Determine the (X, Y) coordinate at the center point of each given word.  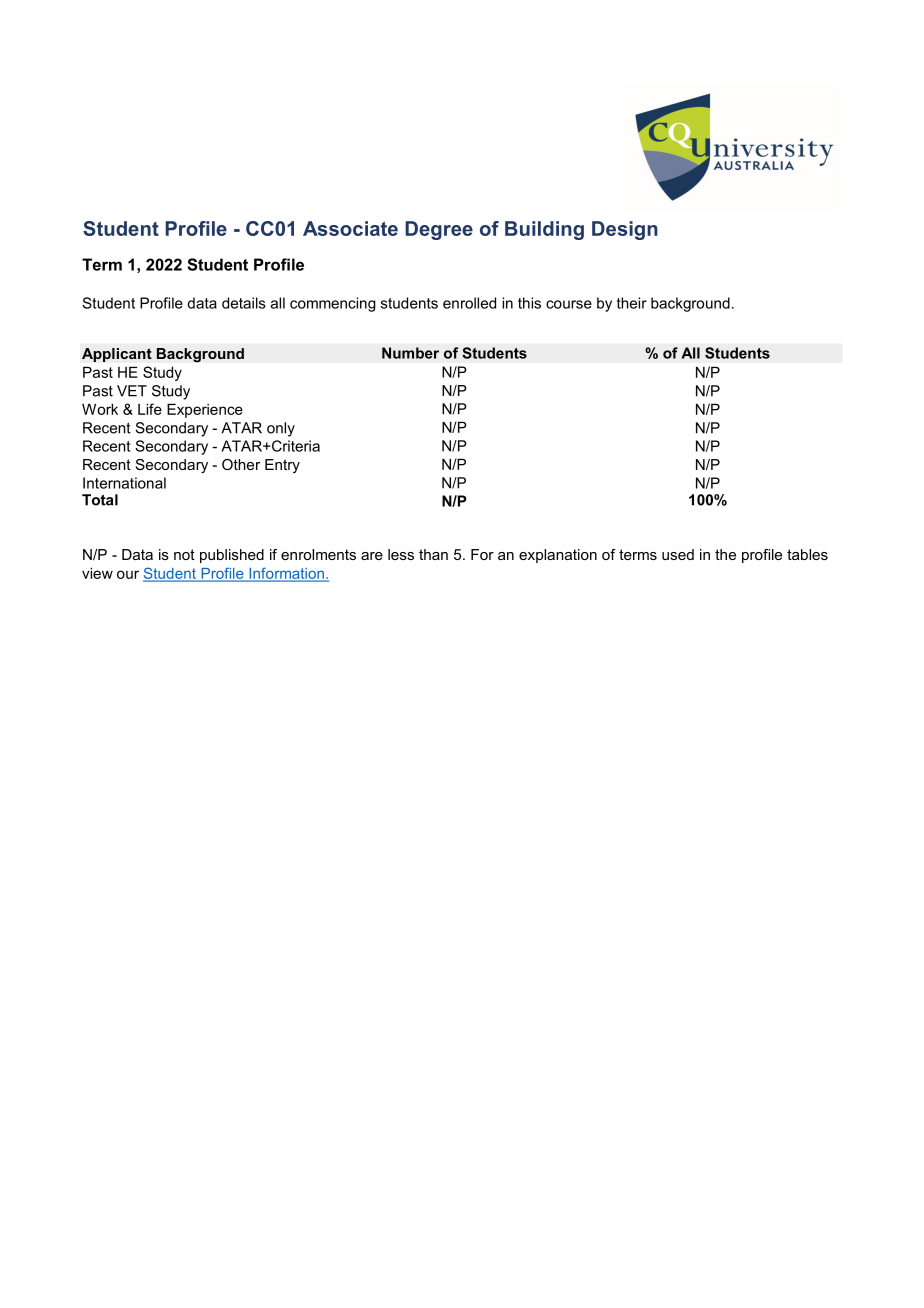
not (184, 554)
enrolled (469, 303)
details (244, 303)
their (632, 303)
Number (410, 353)
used (678, 554)
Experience (205, 410)
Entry (282, 466)
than (433, 554)
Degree (439, 230)
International (124, 483)
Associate (350, 228)
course (569, 304)
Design (625, 230)
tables (807, 554)
